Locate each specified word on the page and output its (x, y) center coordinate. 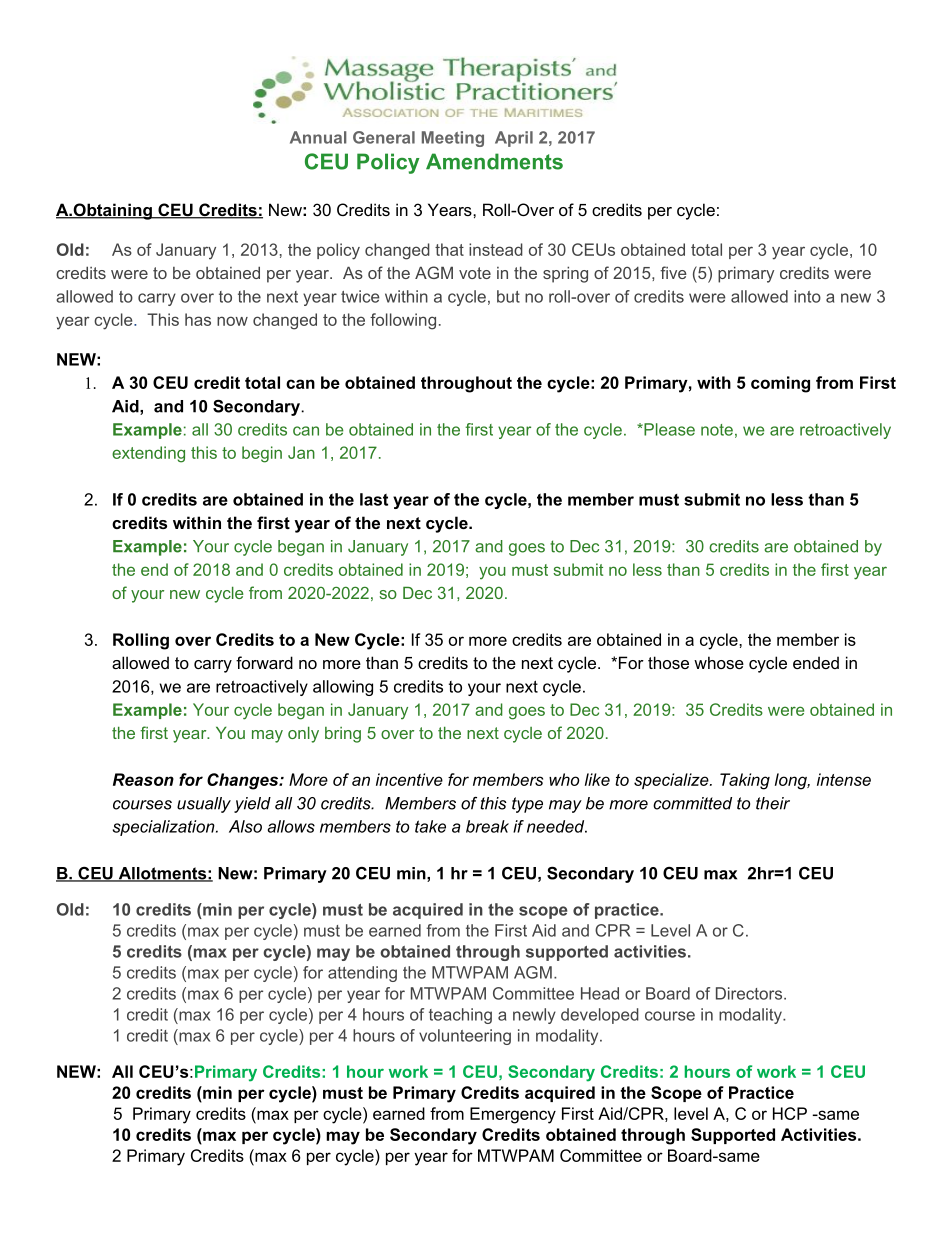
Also (245, 826)
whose (719, 662)
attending (362, 974)
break (487, 826)
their (773, 803)
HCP (790, 1113)
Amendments (494, 161)
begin (262, 454)
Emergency (513, 1115)
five (673, 272)
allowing (343, 688)
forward (264, 662)
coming (780, 384)
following (403, 321)
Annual (318, 137)
